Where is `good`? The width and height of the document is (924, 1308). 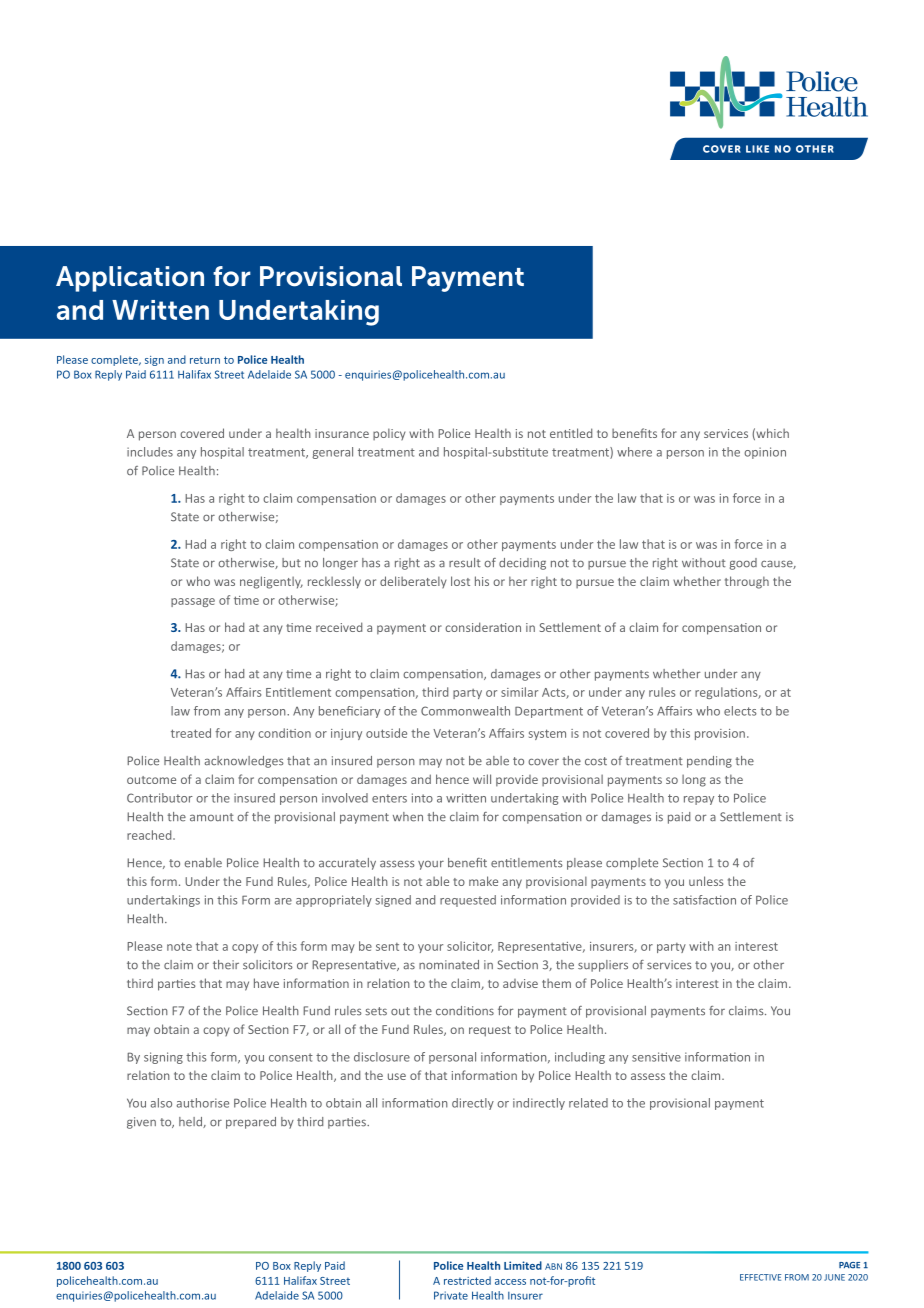 good is located at coordinates (743, 564).
